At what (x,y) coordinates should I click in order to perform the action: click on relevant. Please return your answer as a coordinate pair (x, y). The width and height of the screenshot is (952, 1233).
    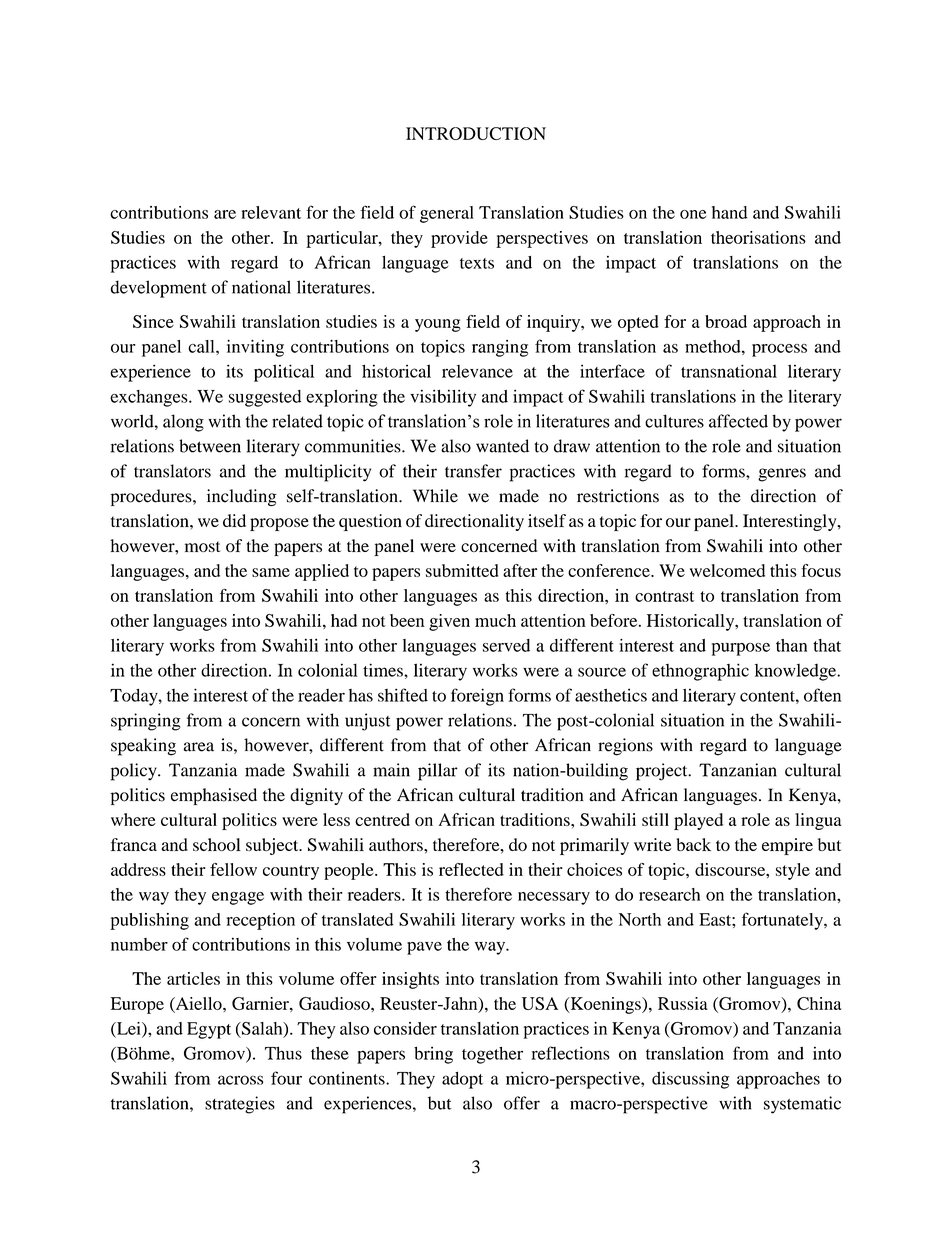
    Looking at the image, I should click on (271, 212).
